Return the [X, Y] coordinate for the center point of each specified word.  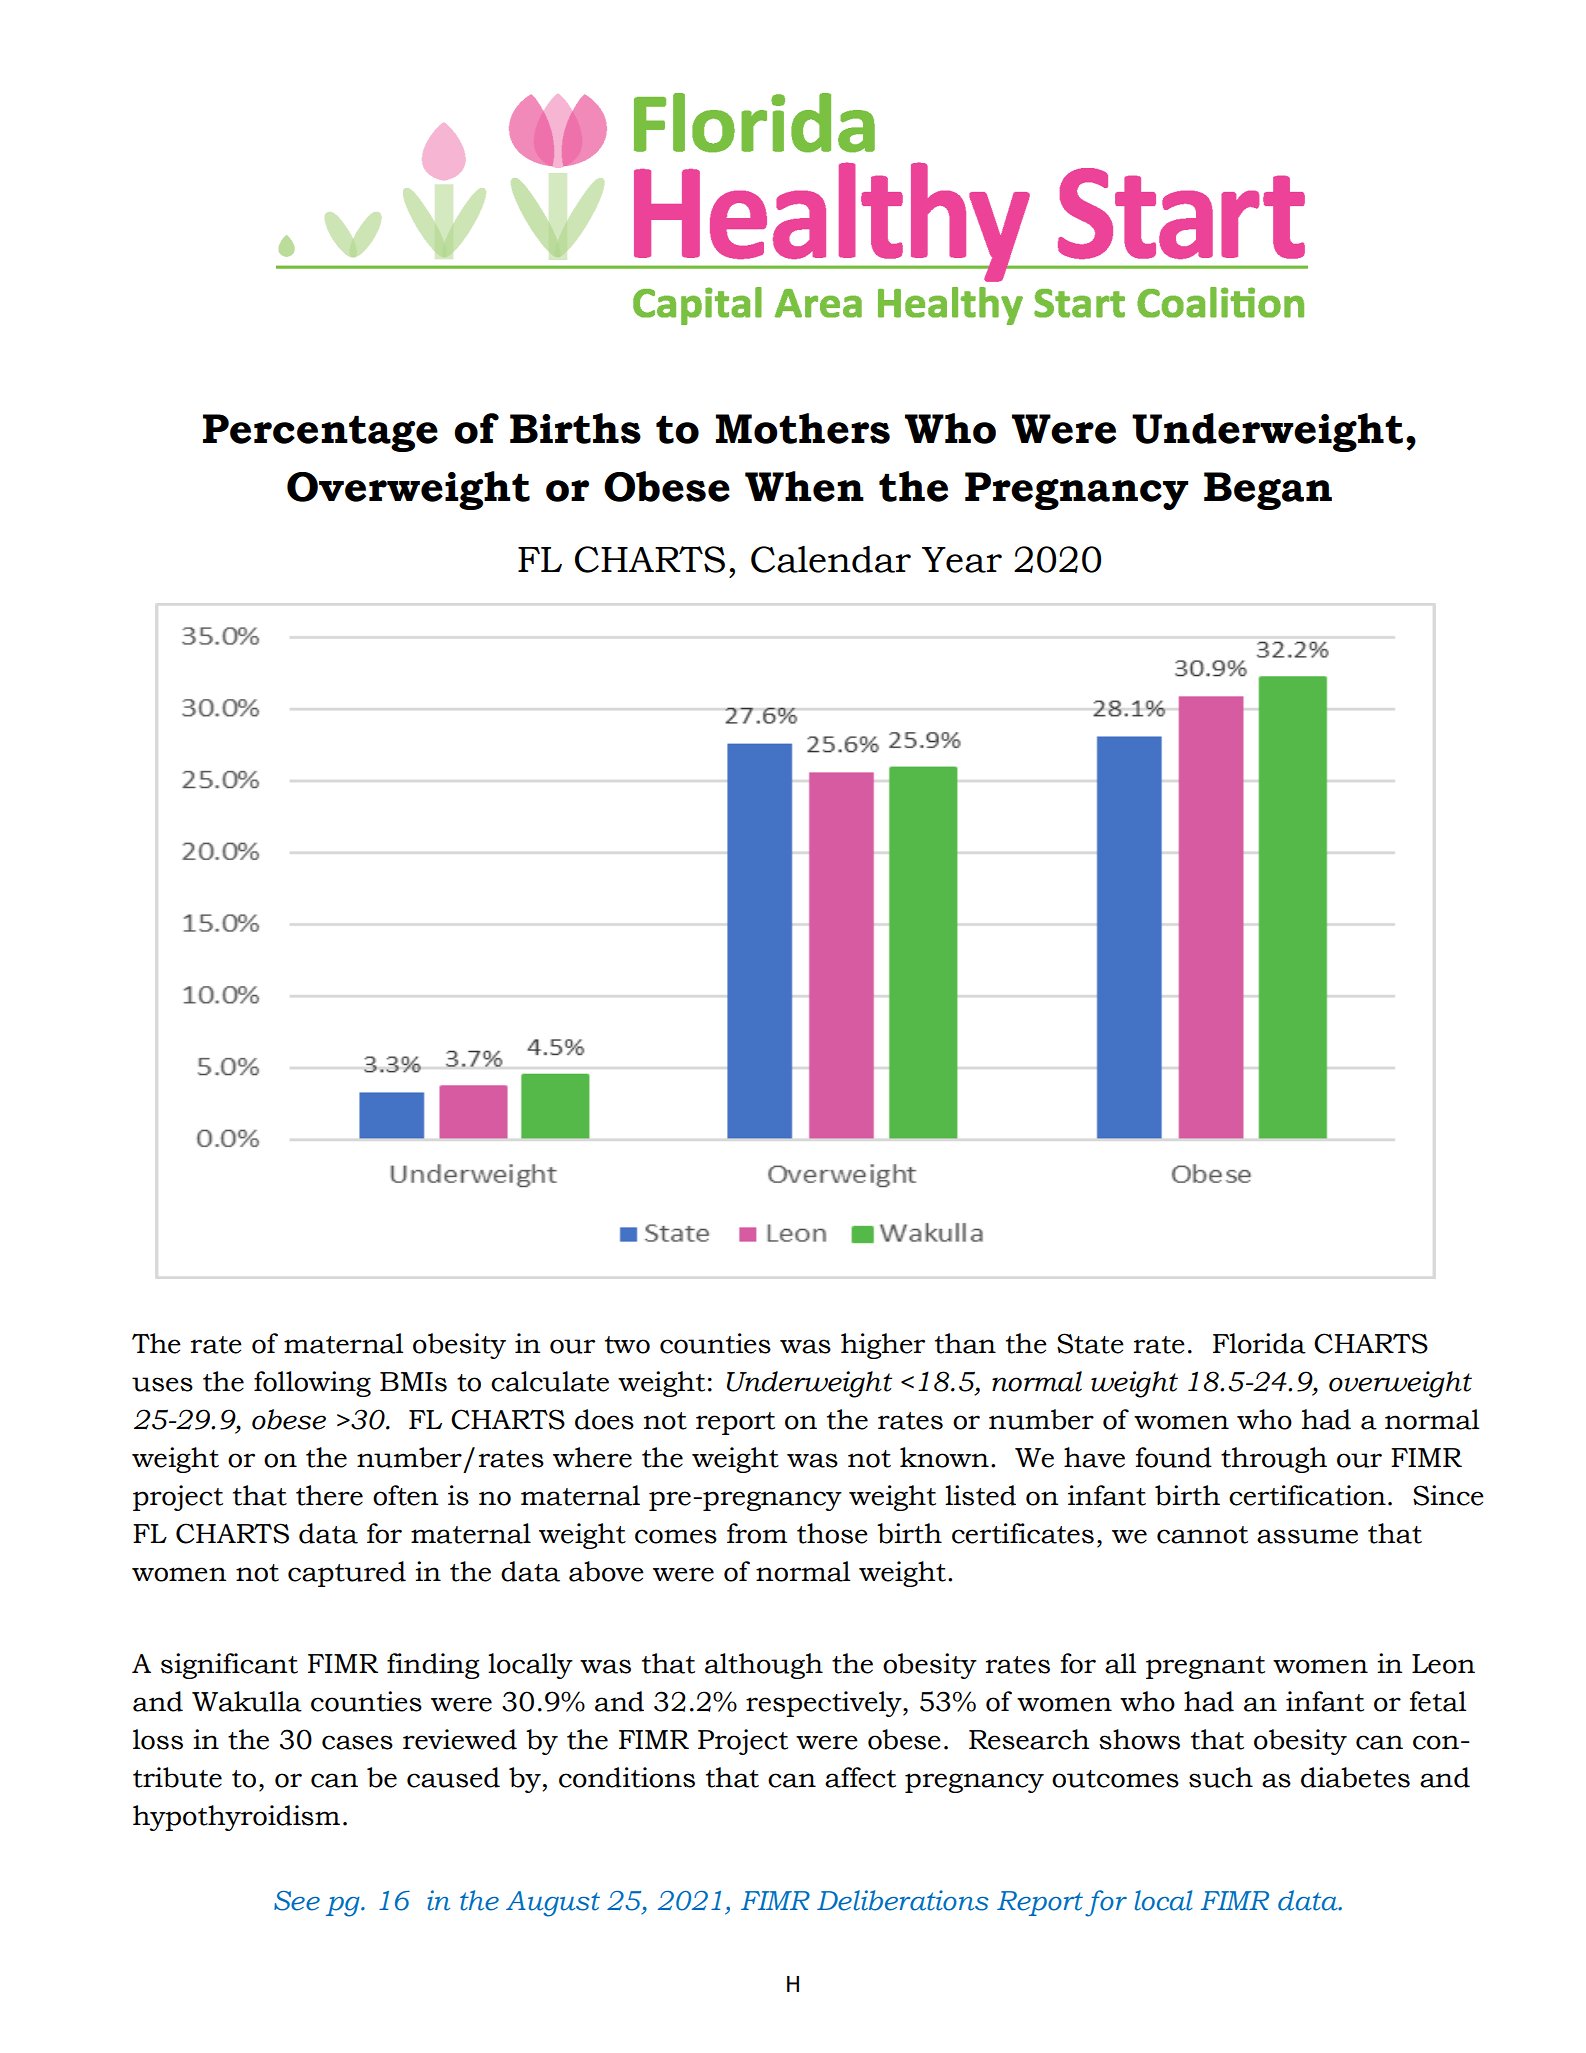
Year [962, 560]
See [297, 1901]
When [804, 486]
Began [1268, 491]
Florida [1259, 1343]
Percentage [320, 433]
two [627, 1345]
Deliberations [903, 1900]
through [1274, 1460]
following [312, 1384]
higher [883, 1346]
